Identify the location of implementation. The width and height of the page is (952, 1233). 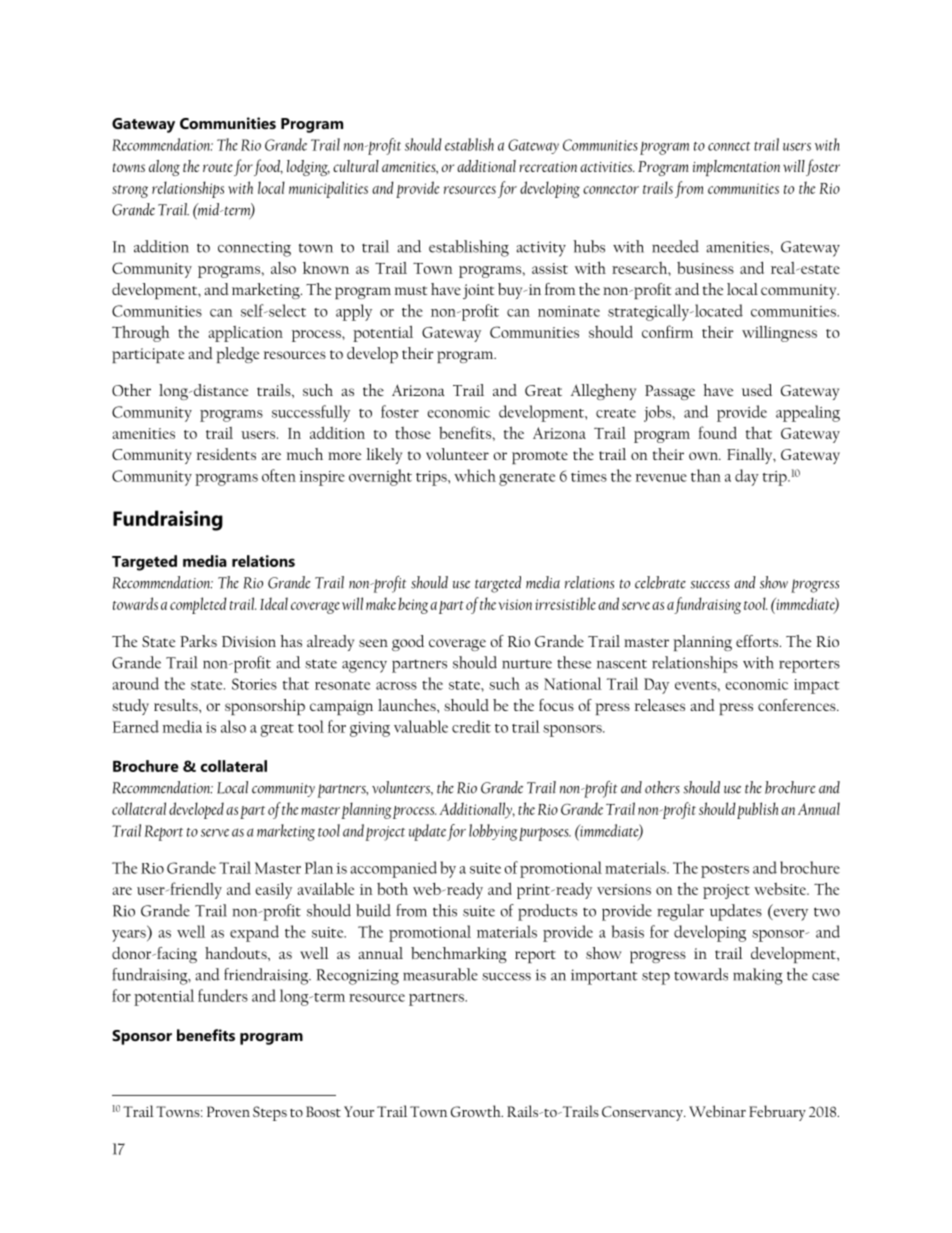
(736, 168).
